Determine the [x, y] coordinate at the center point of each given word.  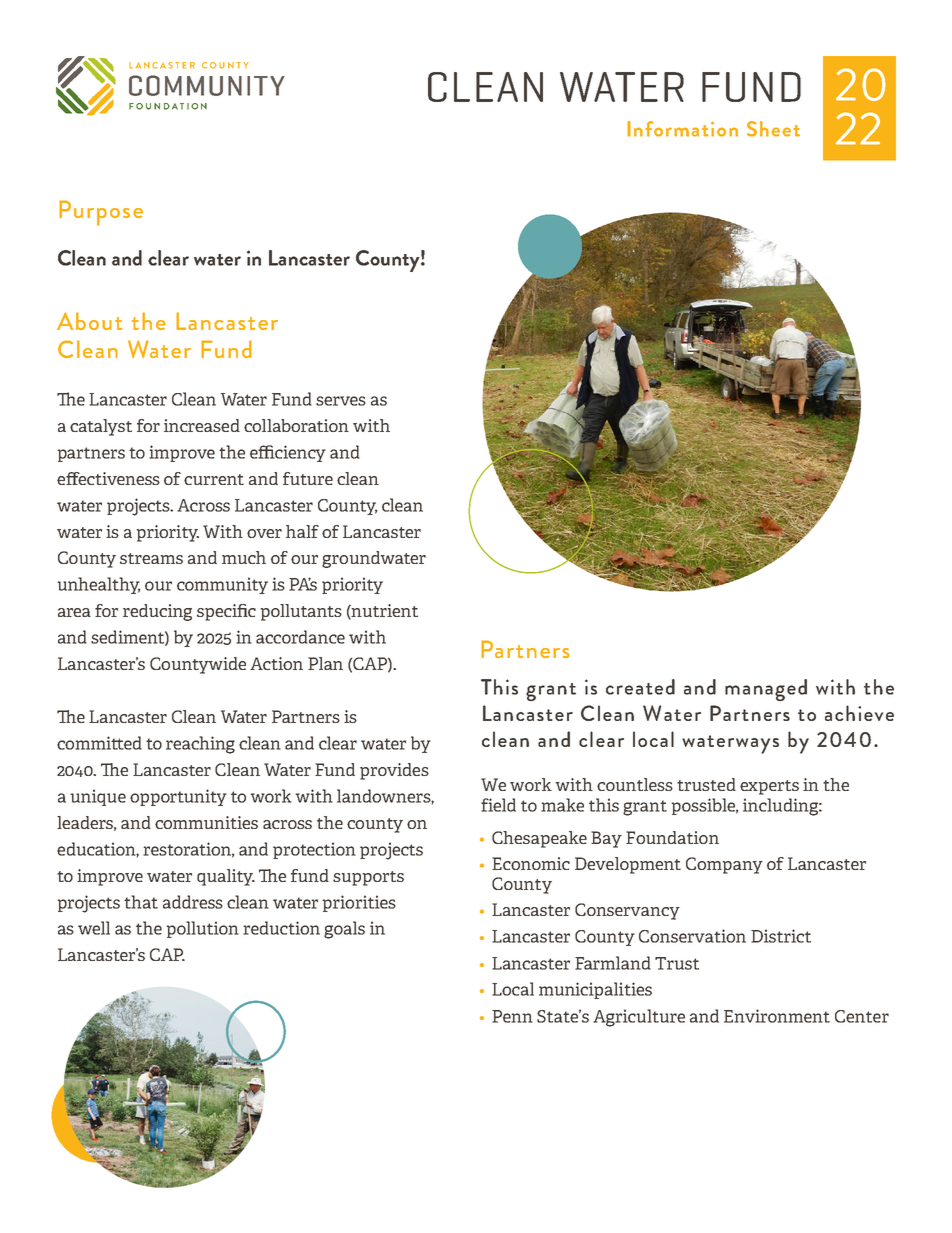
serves [341, 401]
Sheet [773, 129]
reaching [200, 745]
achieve [859, 713]
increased [202, 425]
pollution [203, 929]
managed [766, 690]
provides [394, 771]
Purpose [101, 213]
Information [682, 129]
